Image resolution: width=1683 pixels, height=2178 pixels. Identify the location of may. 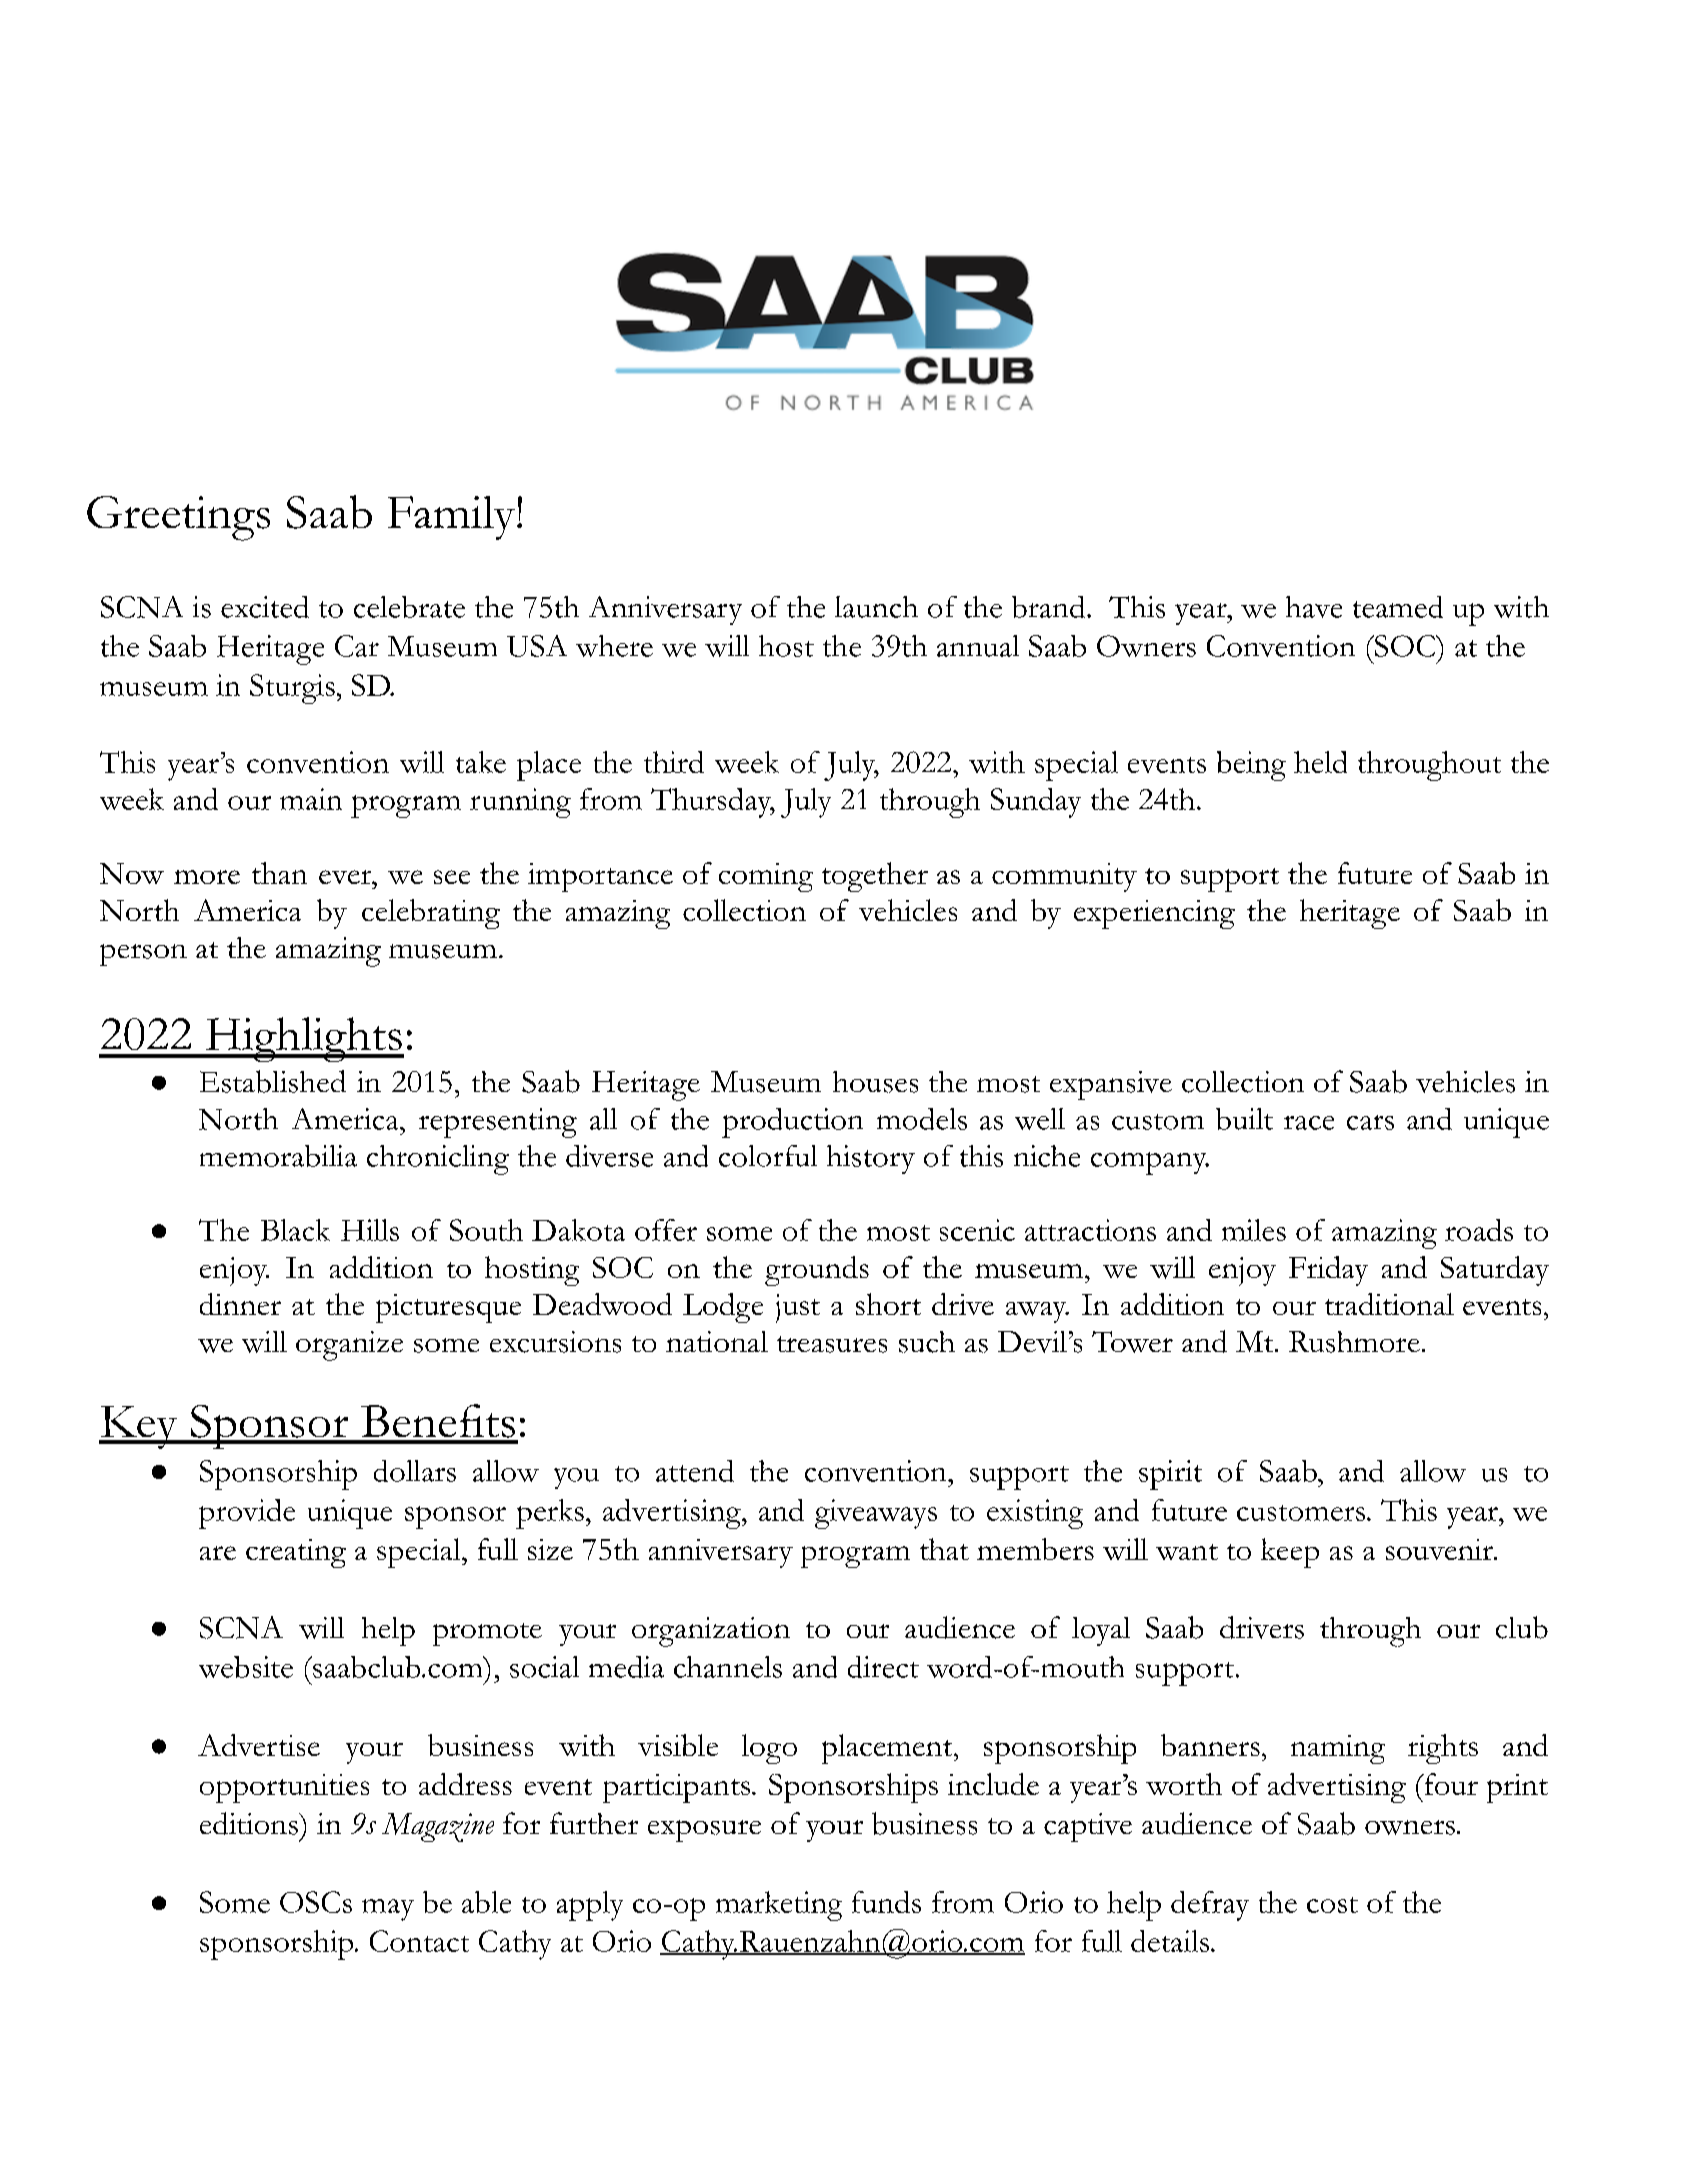
(388, 1910).
